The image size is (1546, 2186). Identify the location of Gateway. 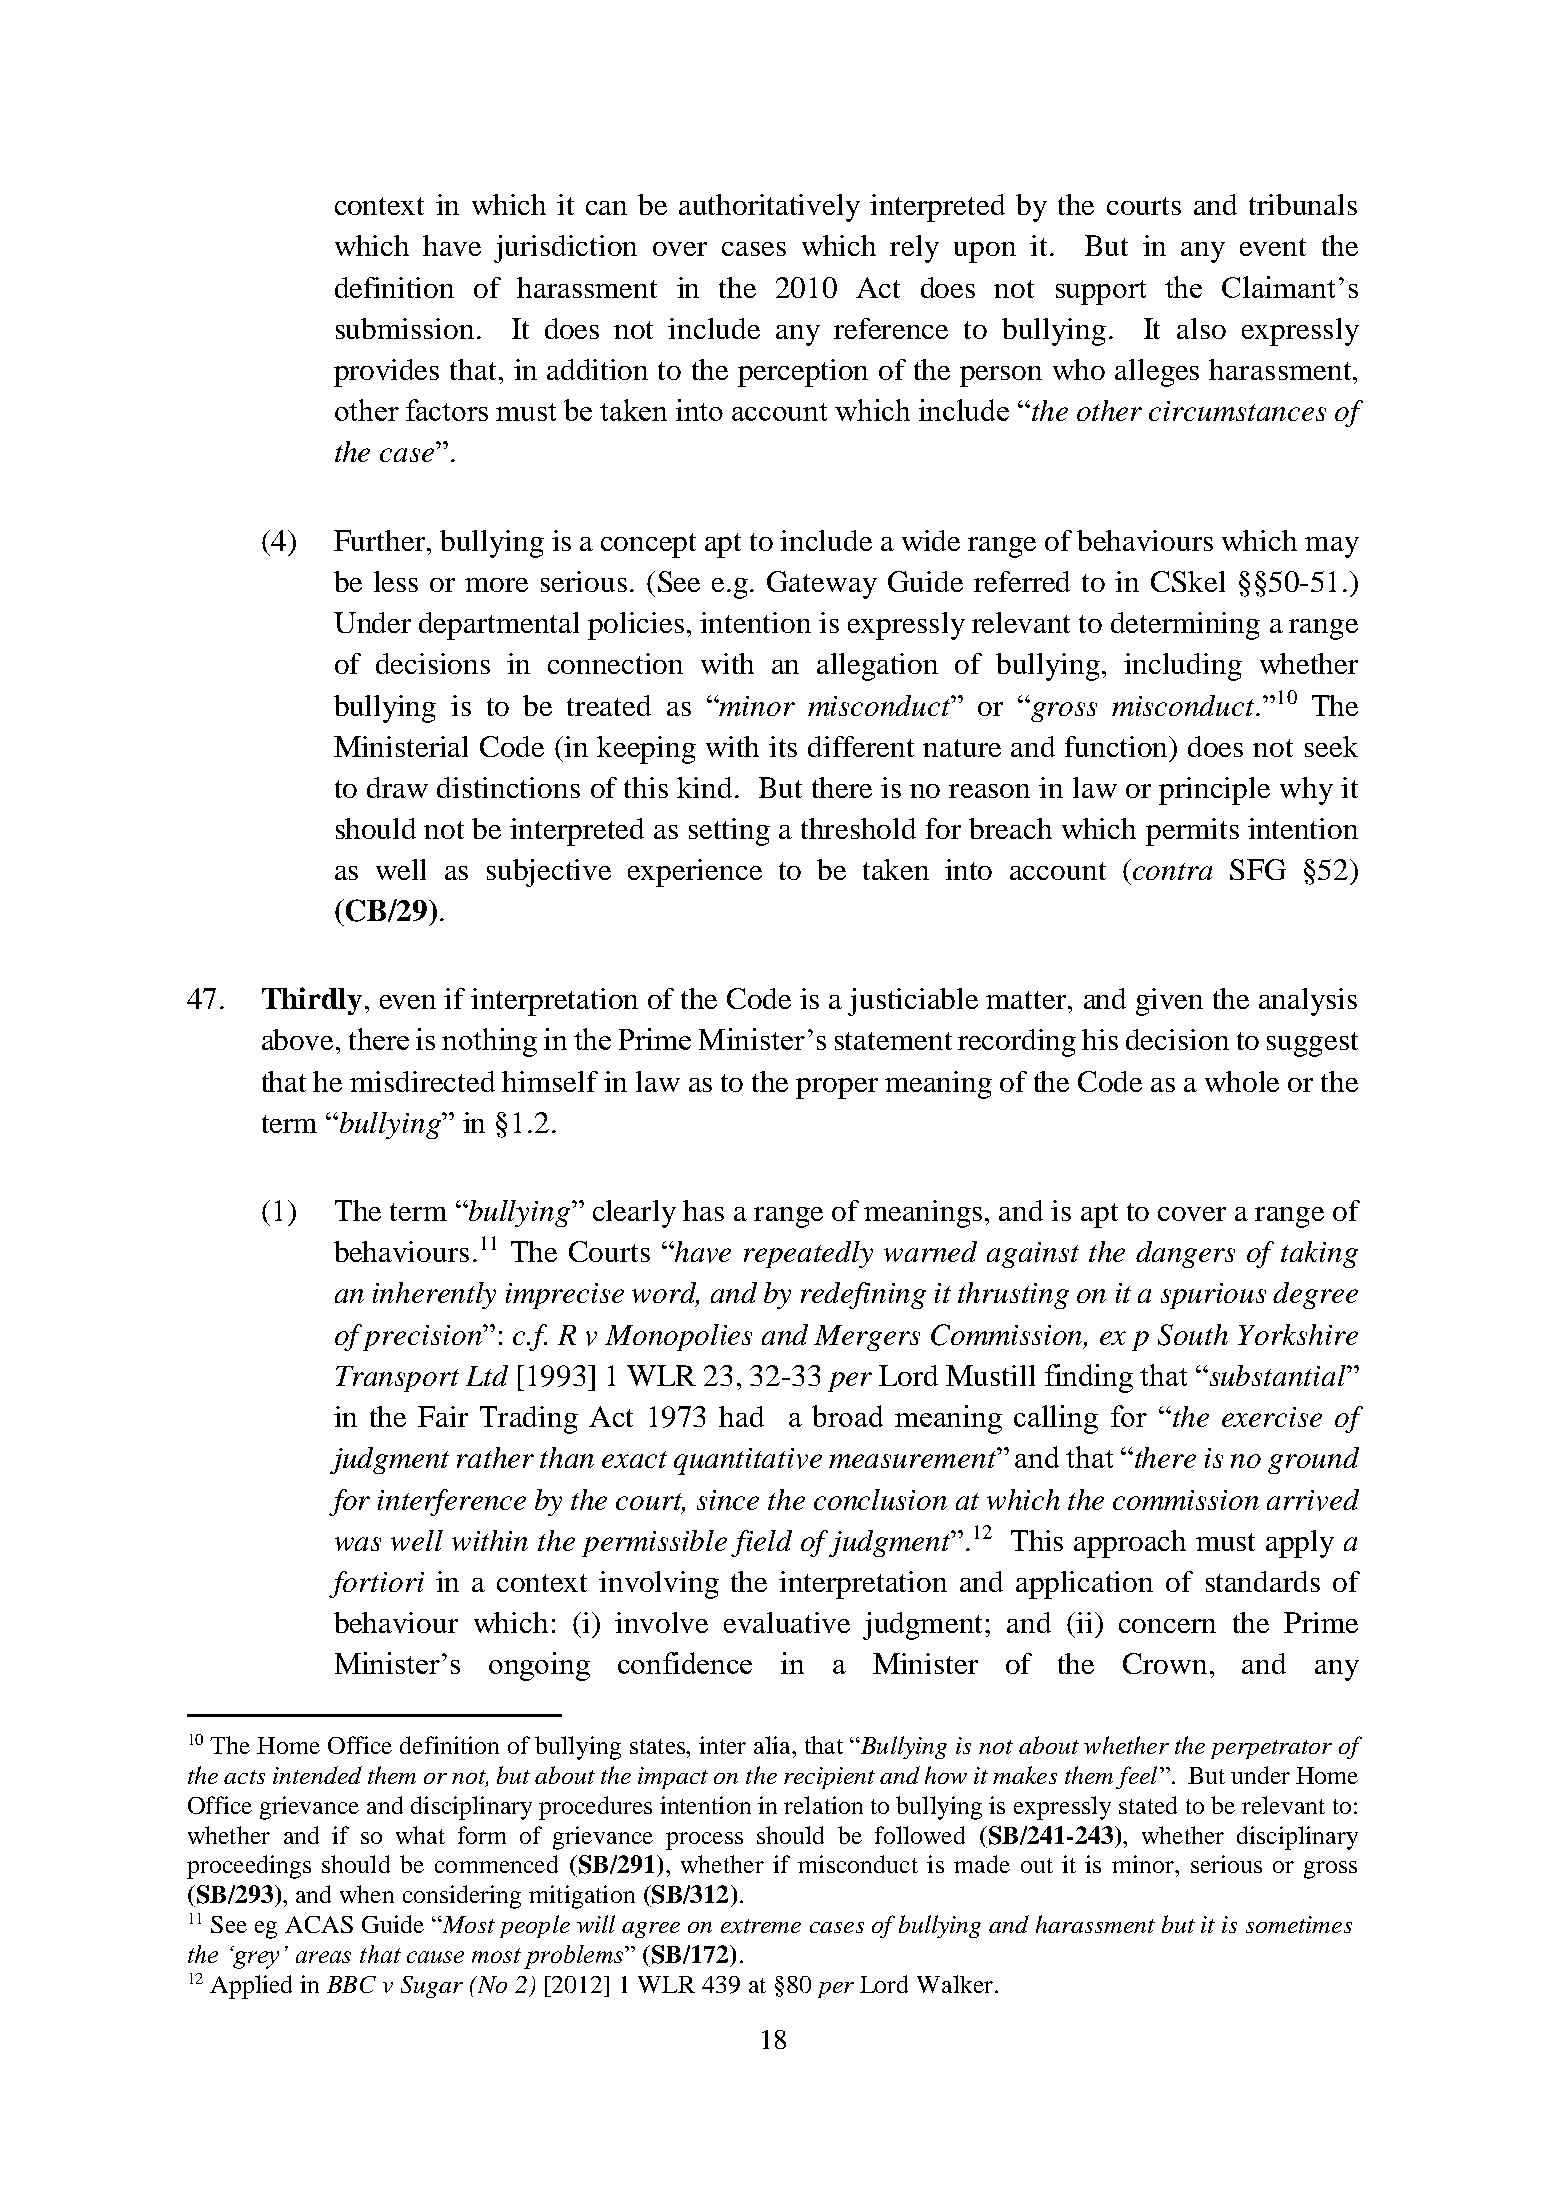
(822, 585).
